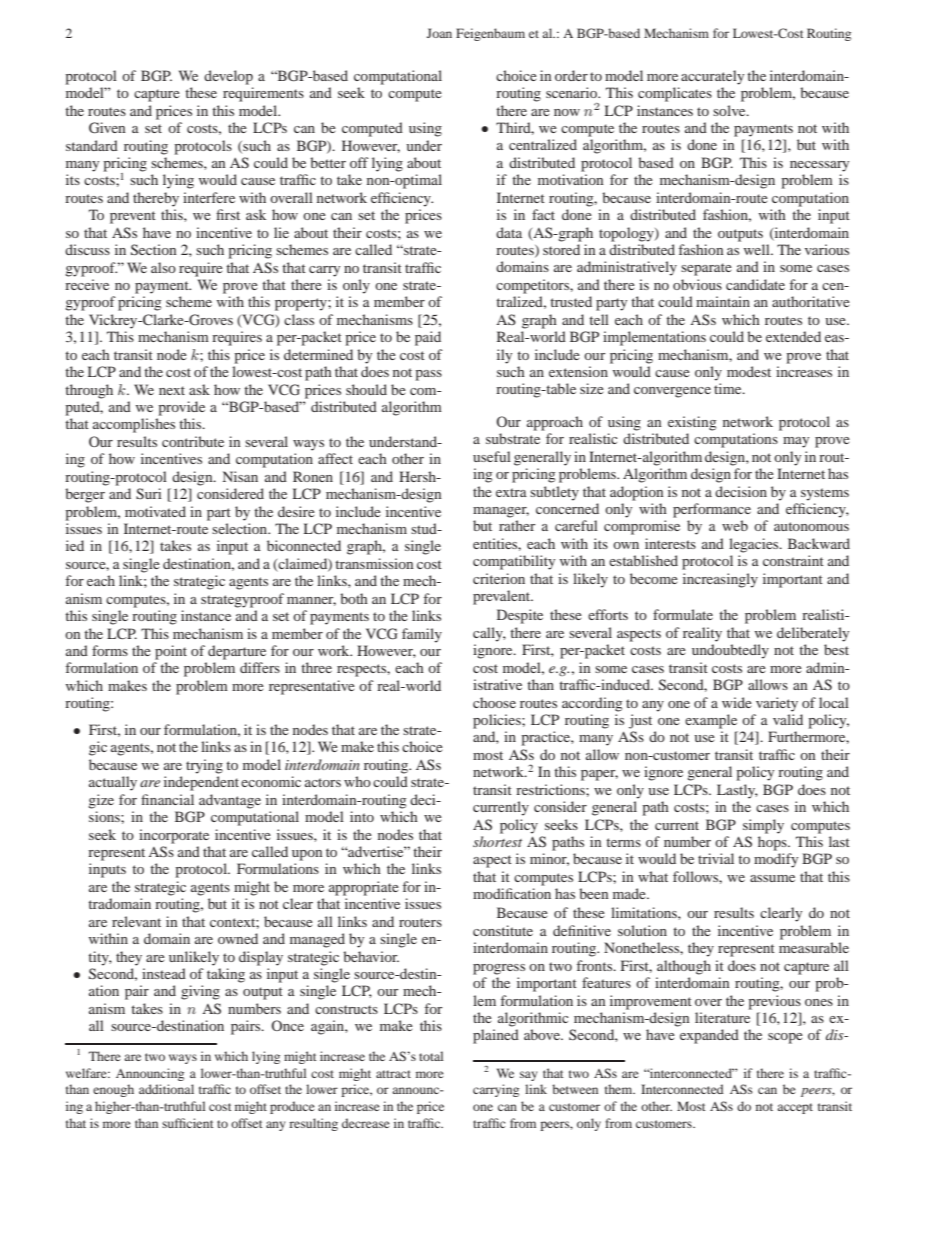 The image size is (952, 1233). What do you see at coordinates (241, 528) in the screenshot?
I see `selection` at bounding box center [241, 528].
